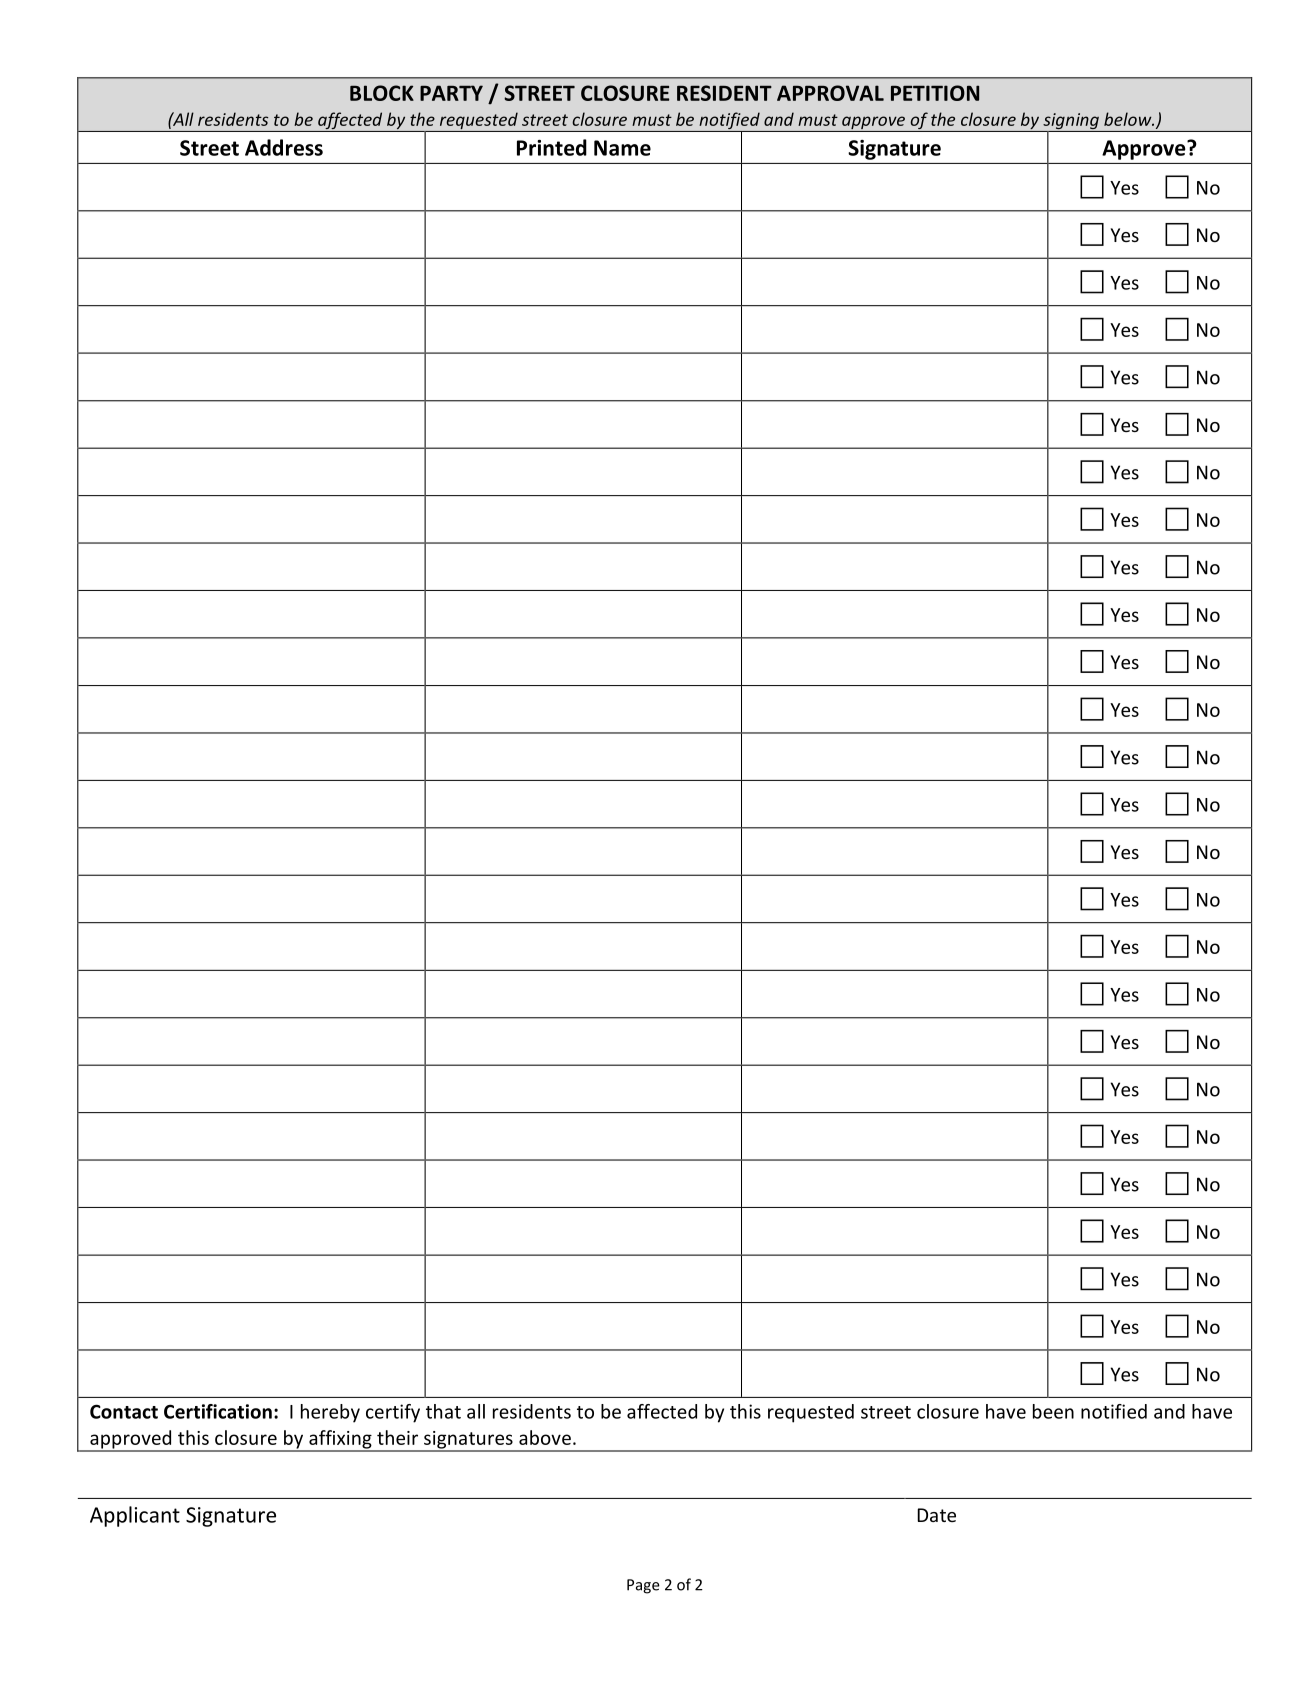 The image size is (1314, 1701). Describe the element at coordinates (936, 1515) in the page. I see `Date` at that location.
